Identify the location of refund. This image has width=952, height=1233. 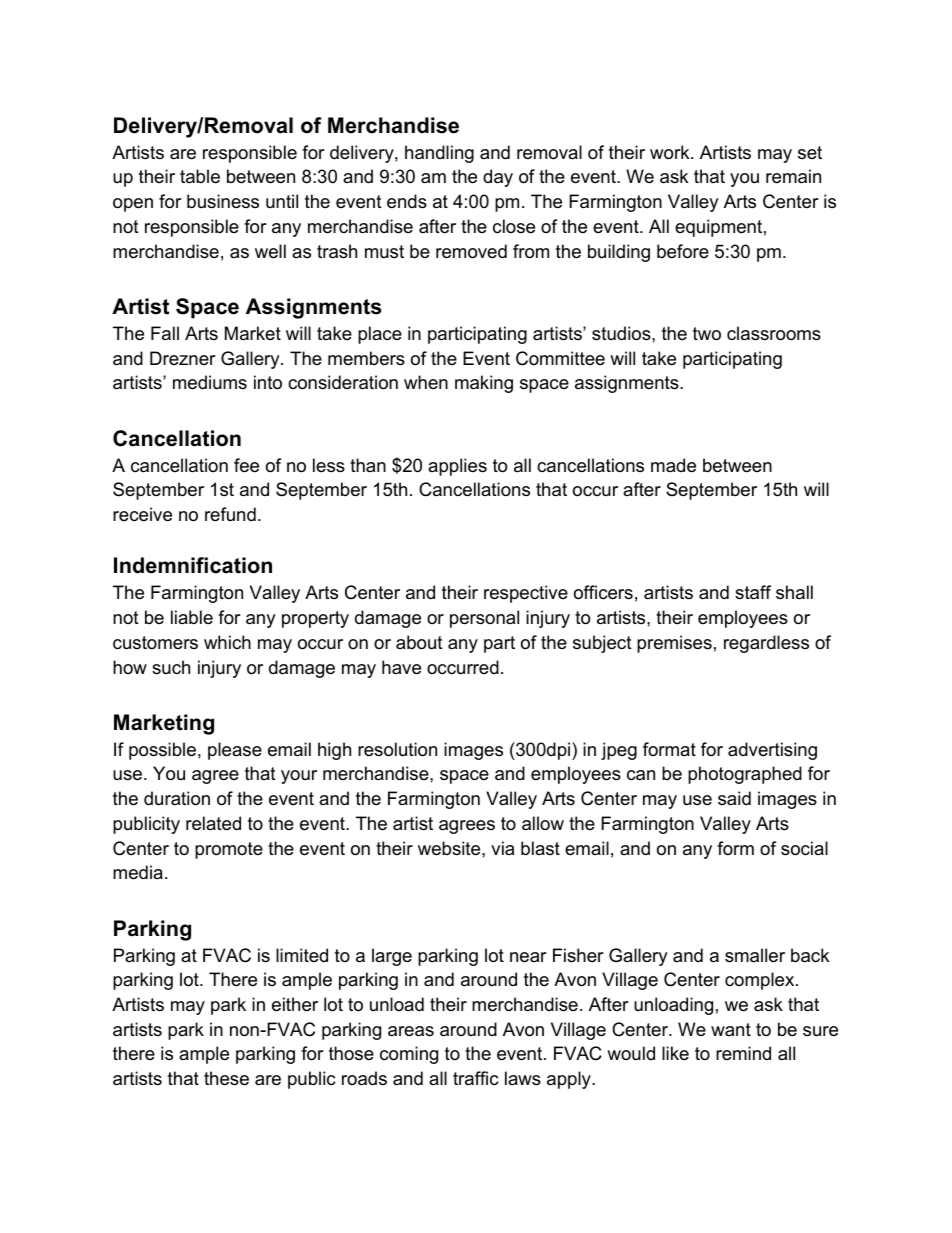
(230, 514).
